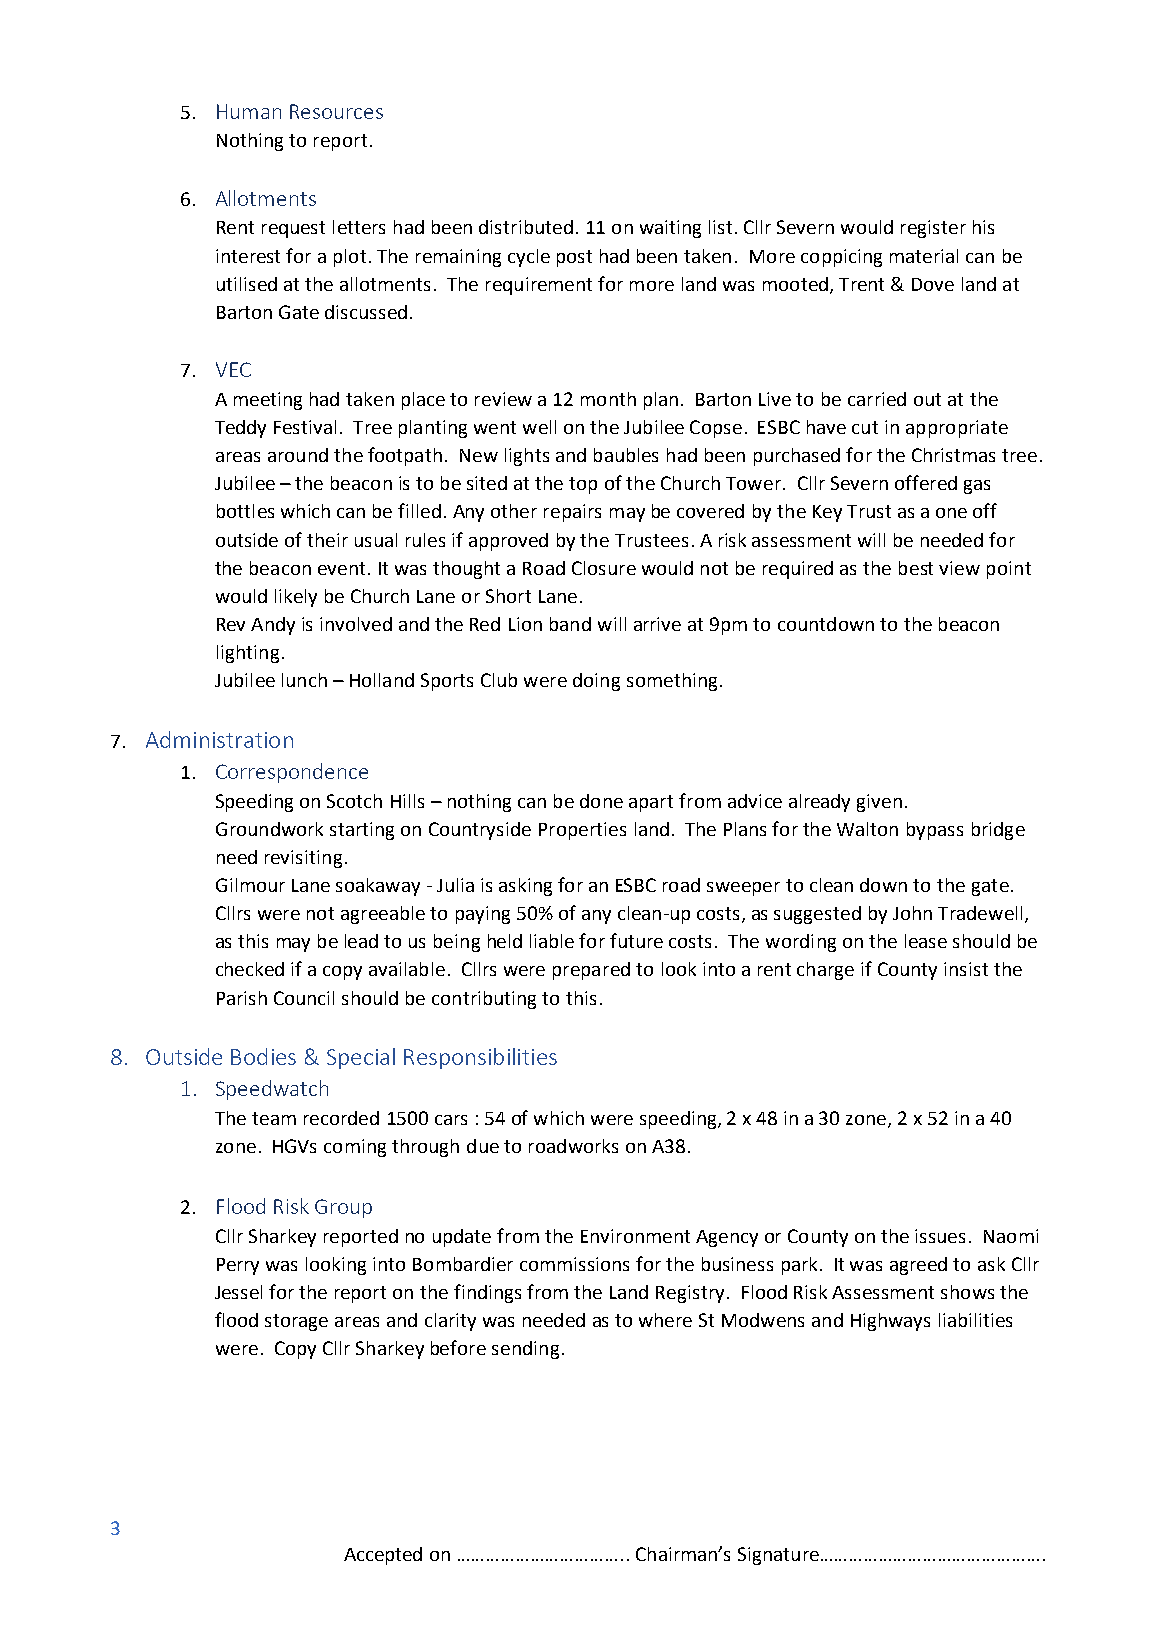 The width and height of the screenshot is (1157, 1635). What do you see at coordinates (890, 1322) in the screenshot?
I see `Highways` at bounding box center [890, 1322].
